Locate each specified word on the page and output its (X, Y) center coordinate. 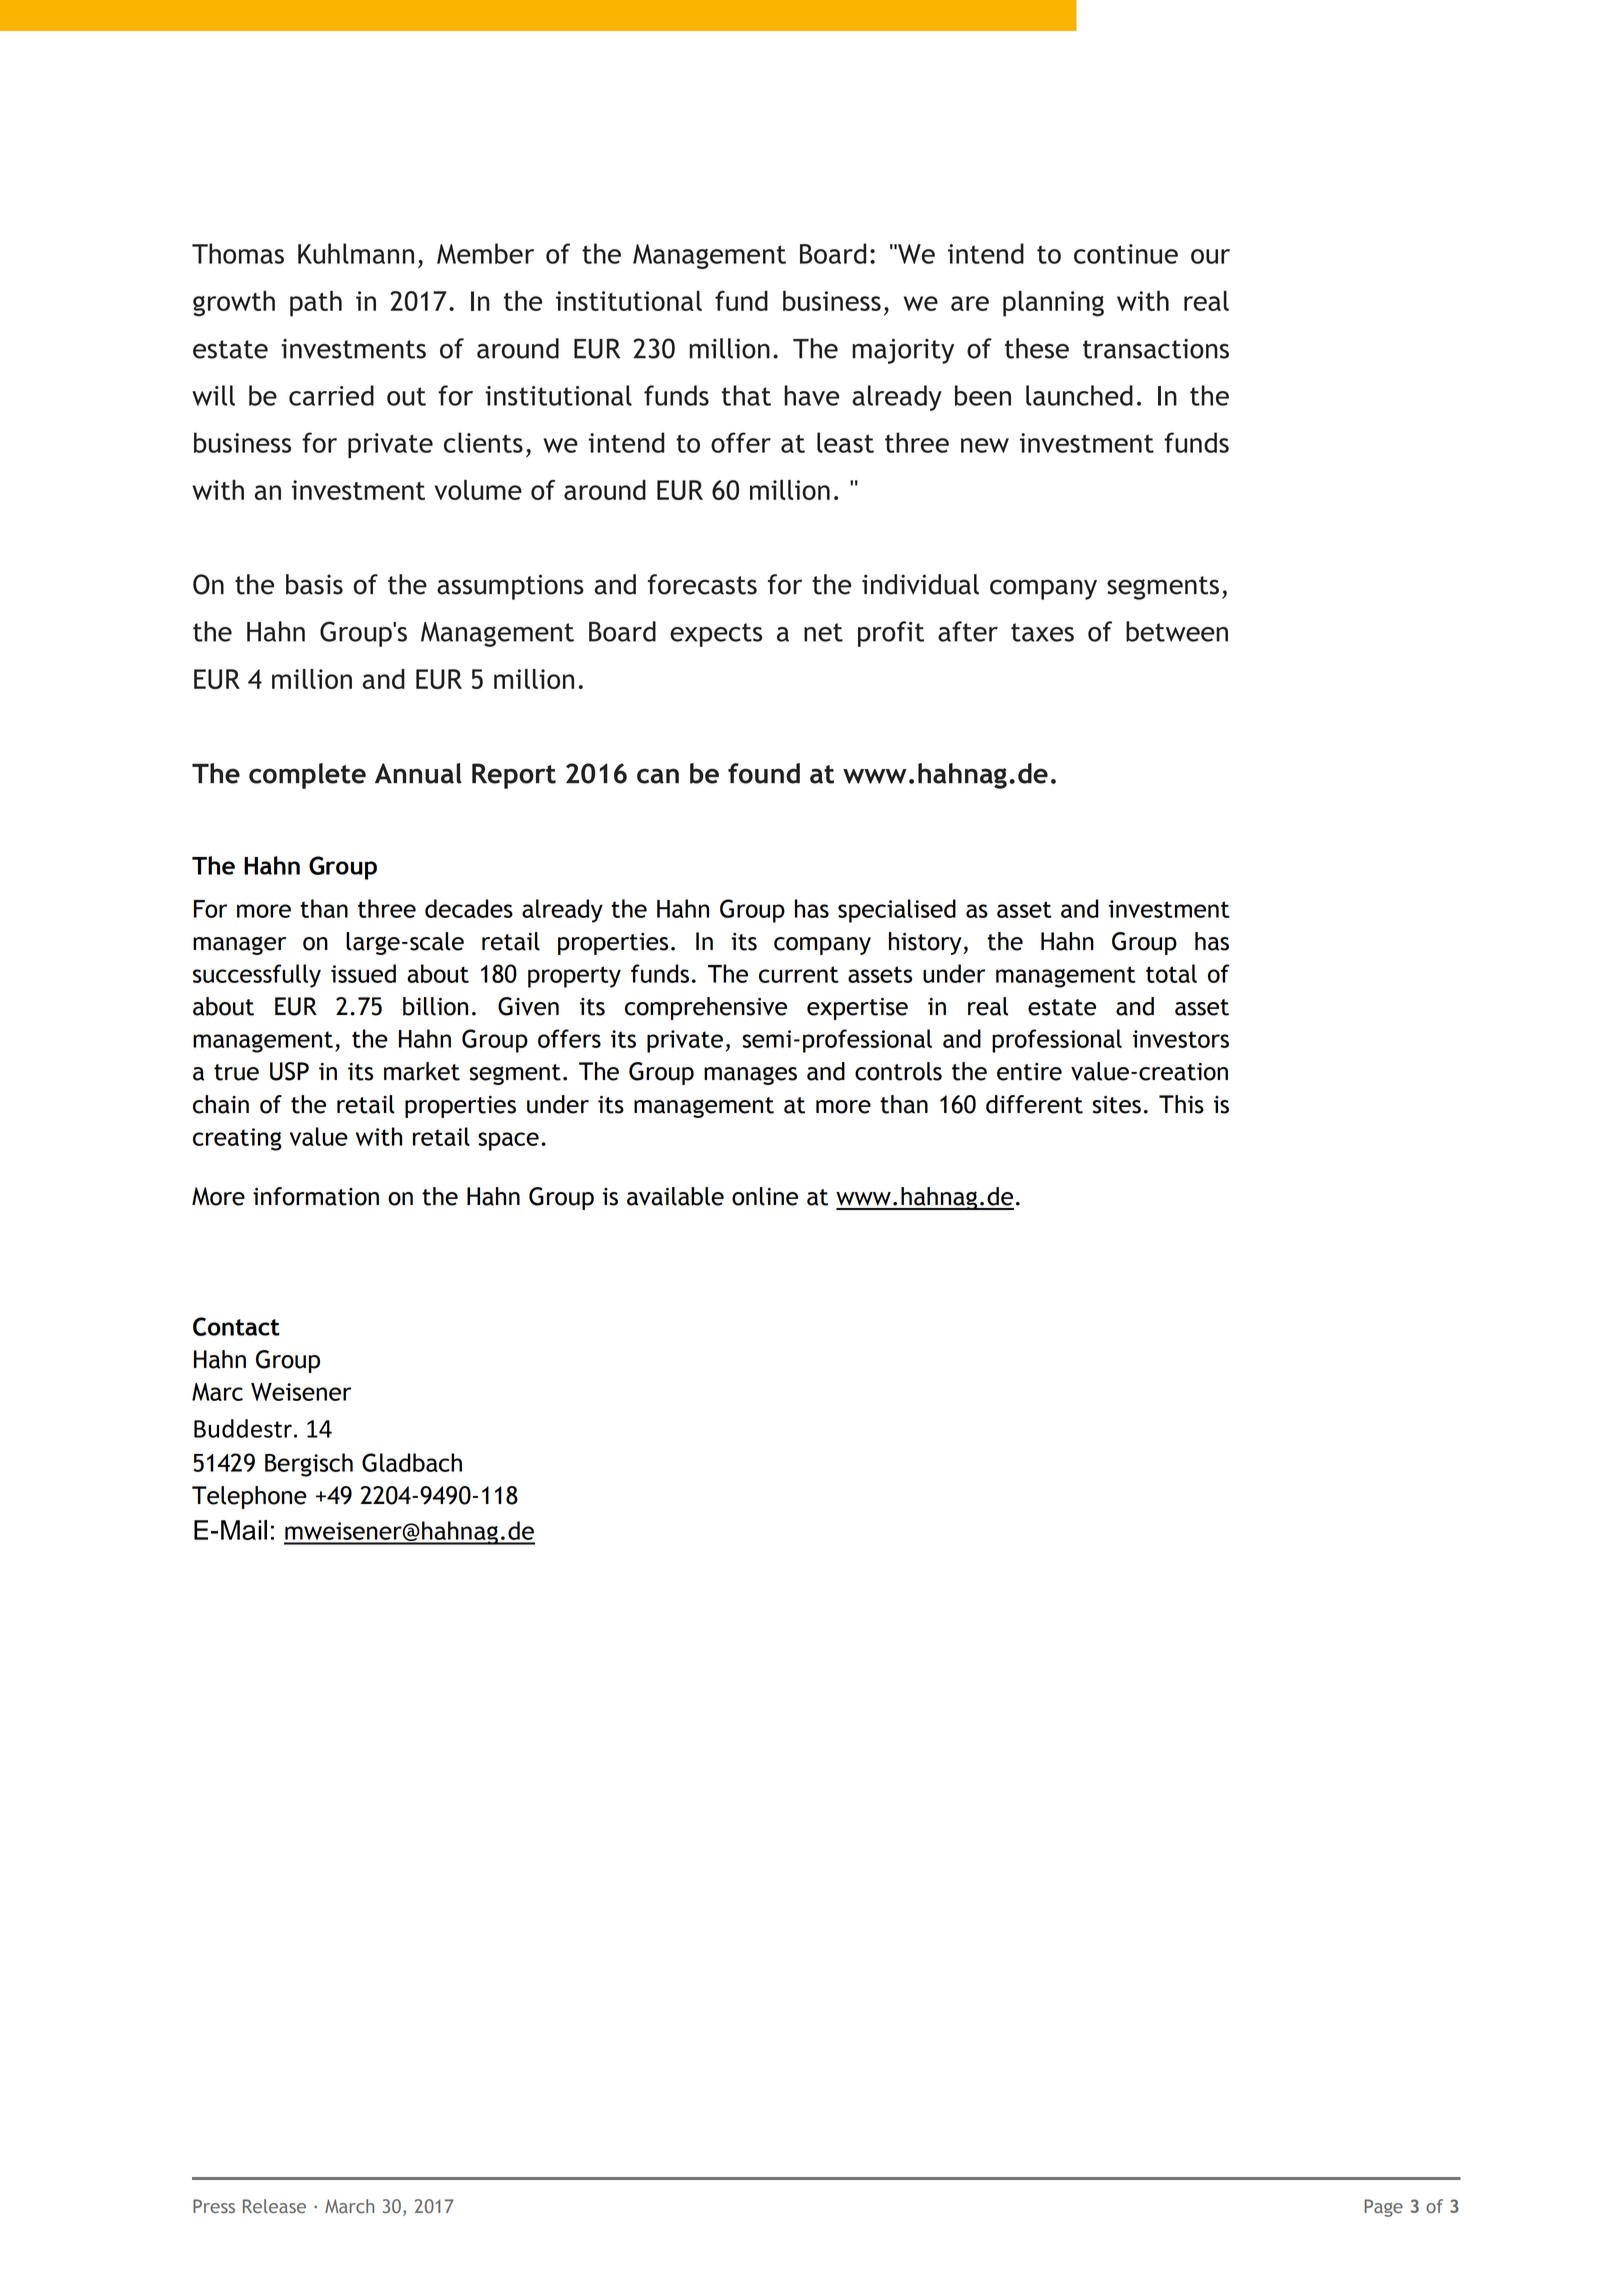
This (1181, 1104)
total (1171, 973)
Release (274, 2206)
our (1210, 256)
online (765, 1196)
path (316, 303)
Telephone (249, 1497)
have (811, 395)
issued (363, 973)
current (798, 974)
